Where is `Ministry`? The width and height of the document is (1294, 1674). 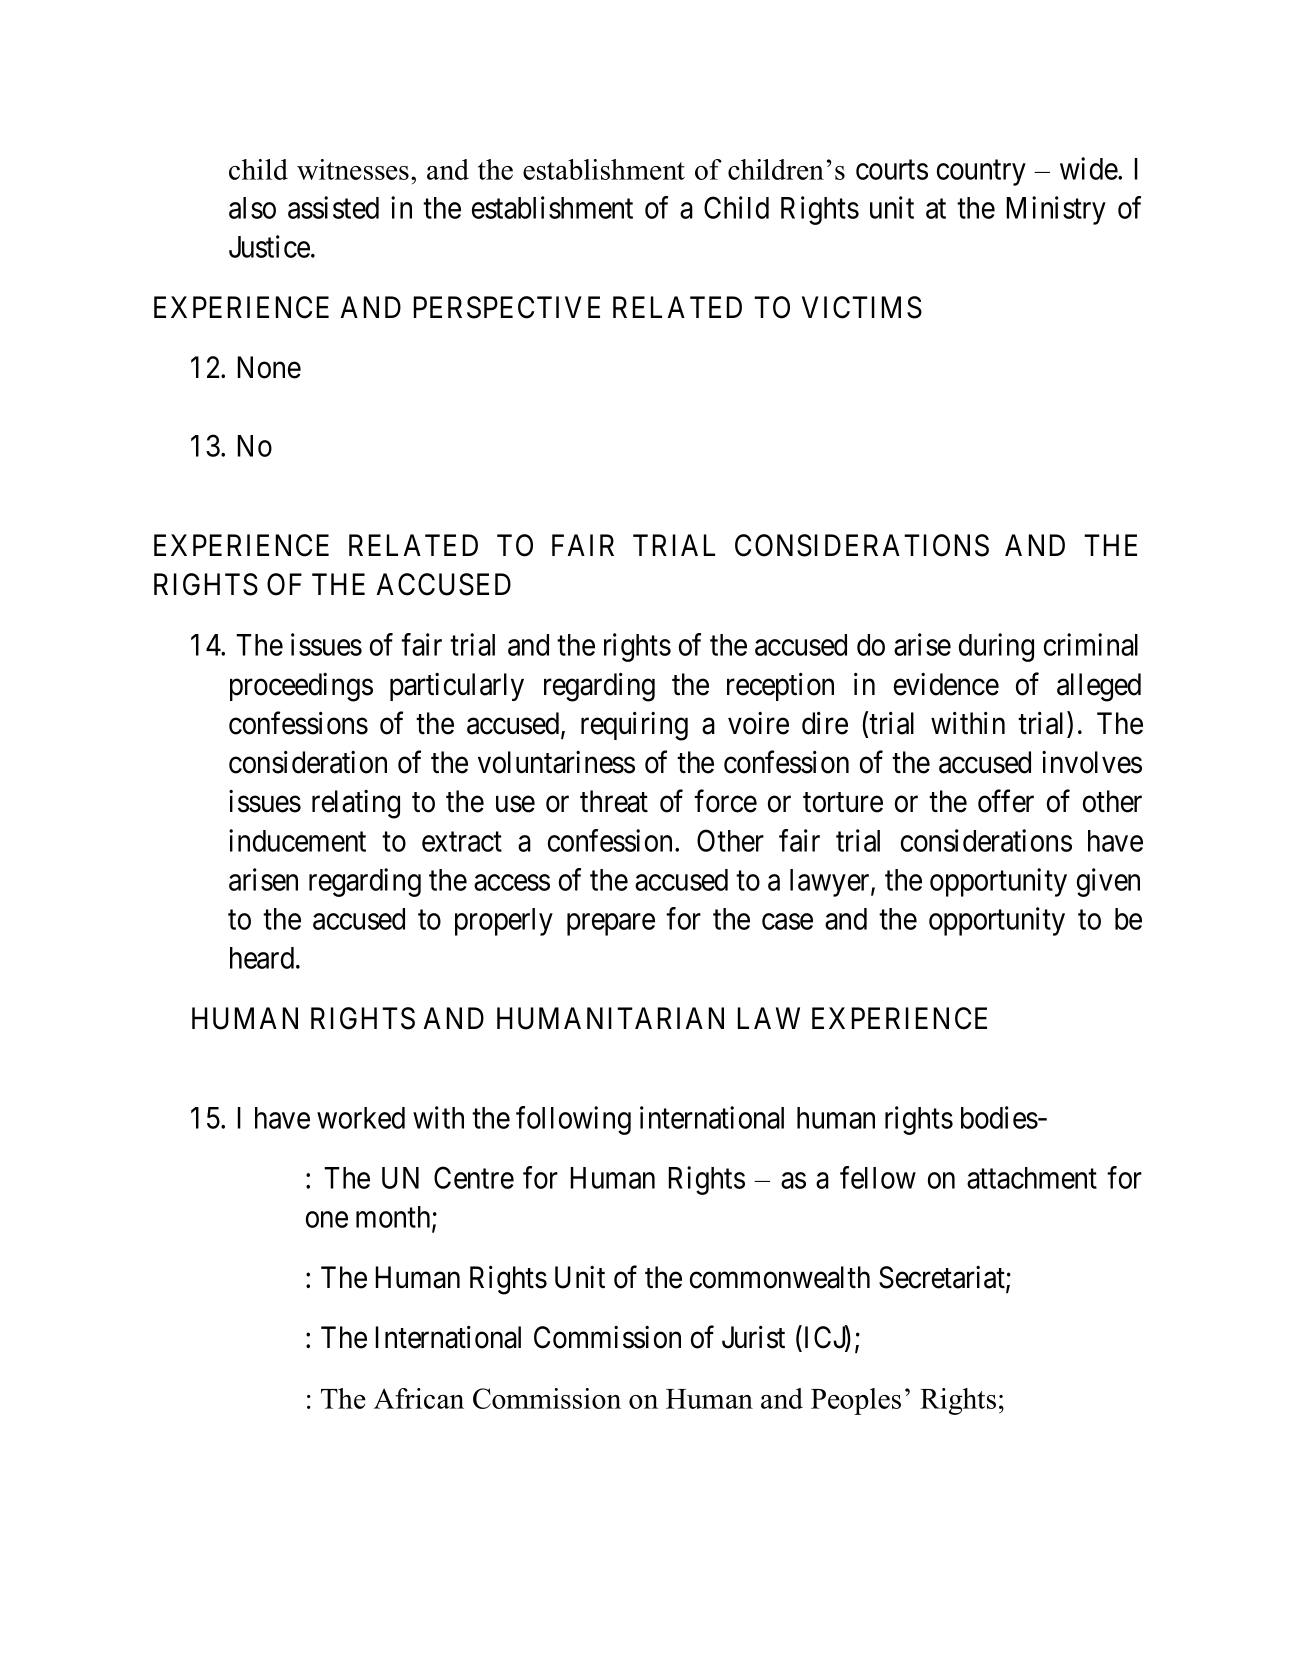 Ministry is located at coordinates (1056, 210).
